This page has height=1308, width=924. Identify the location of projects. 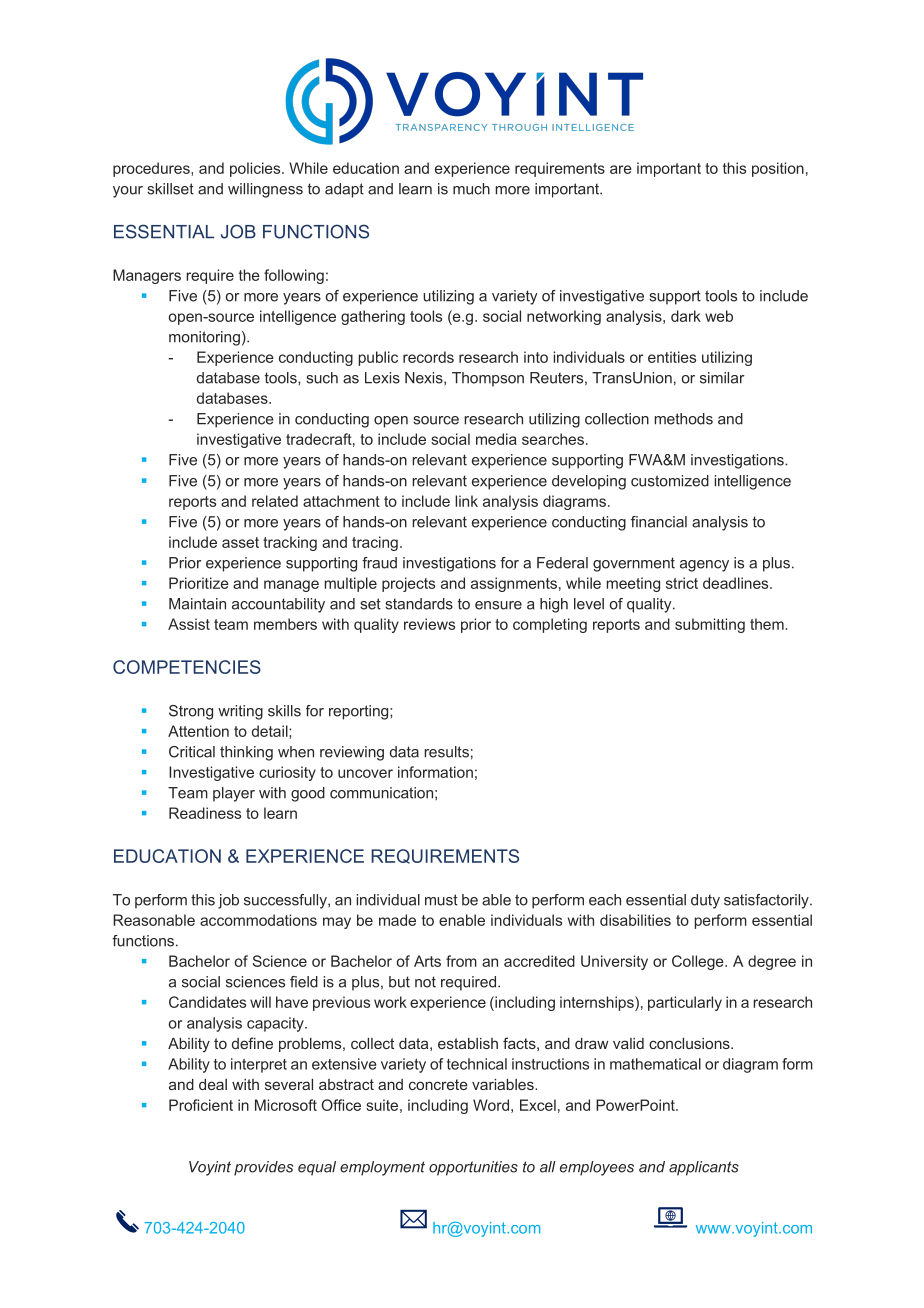
(408, 584).
